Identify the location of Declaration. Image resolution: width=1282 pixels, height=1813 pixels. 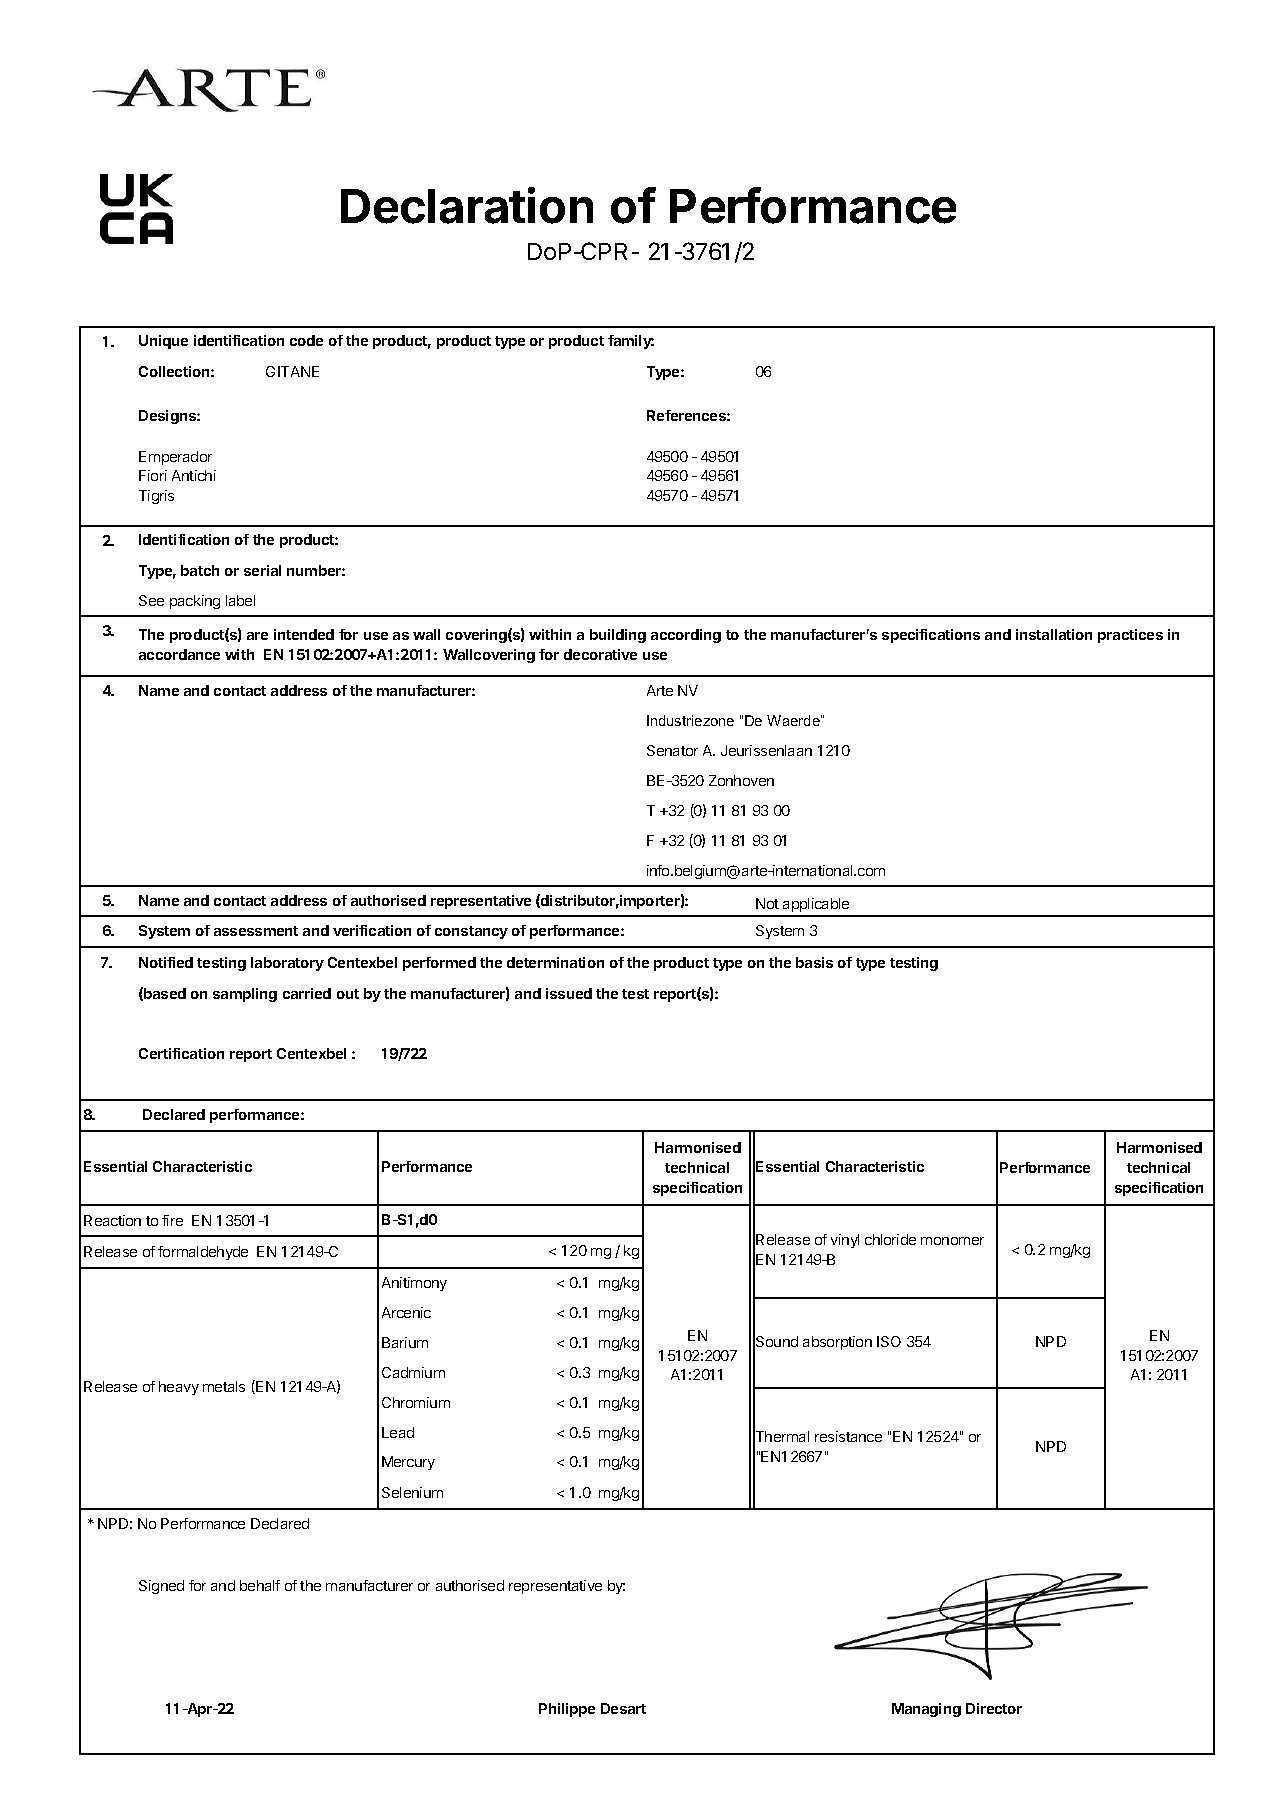
(467, 205).
